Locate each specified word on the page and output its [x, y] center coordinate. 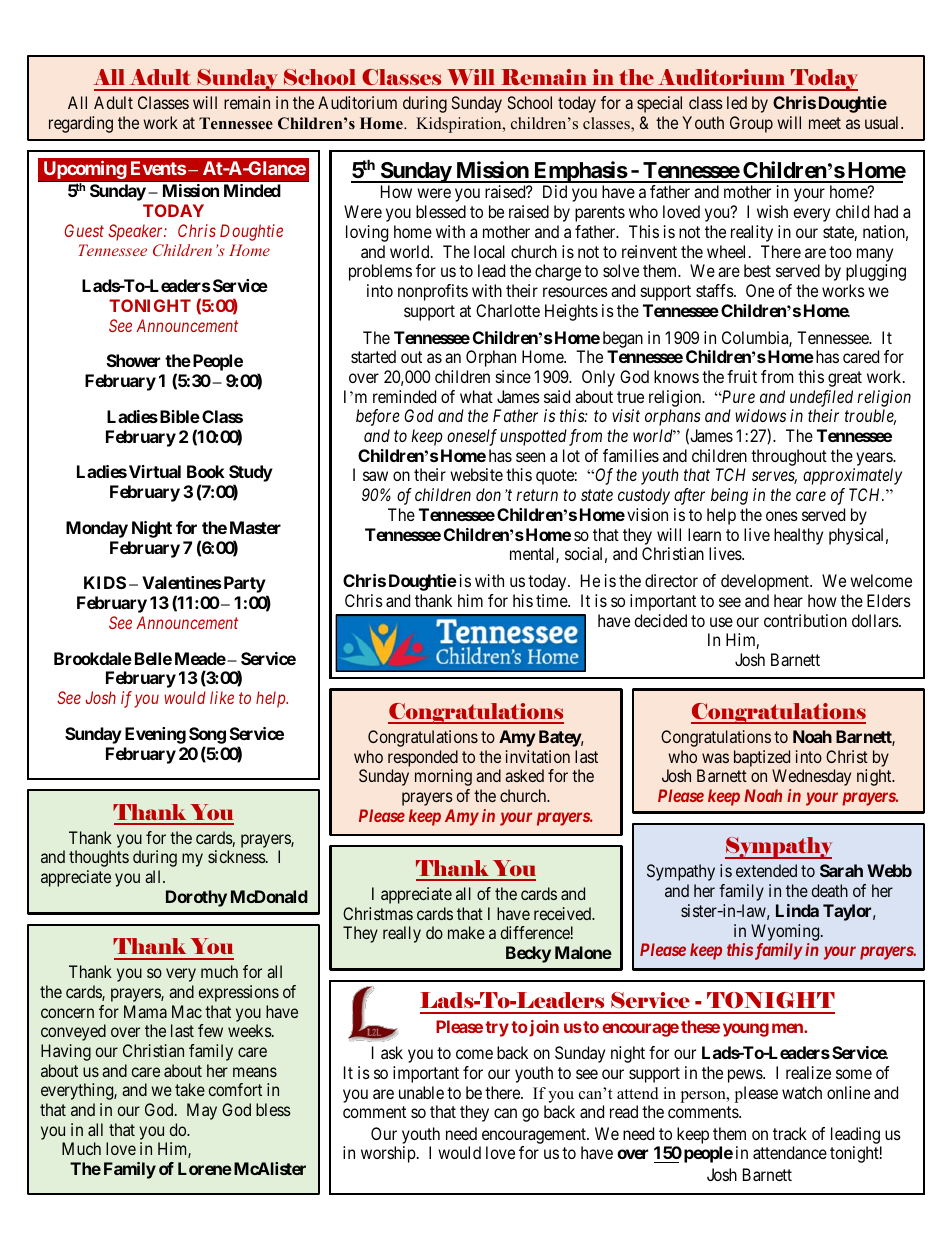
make [466, 932]
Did [555, 191]
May [202, 1111]
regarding [81, 124]
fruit [742, 376]
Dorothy [196, 898]
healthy [798, 536]
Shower [133, 360]
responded [423, 758]
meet [825, 123]
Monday [97, 529]
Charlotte [508, 310]
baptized [762, 758]
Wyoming [786, 932]
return [537, 495]
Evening [155, 735]
